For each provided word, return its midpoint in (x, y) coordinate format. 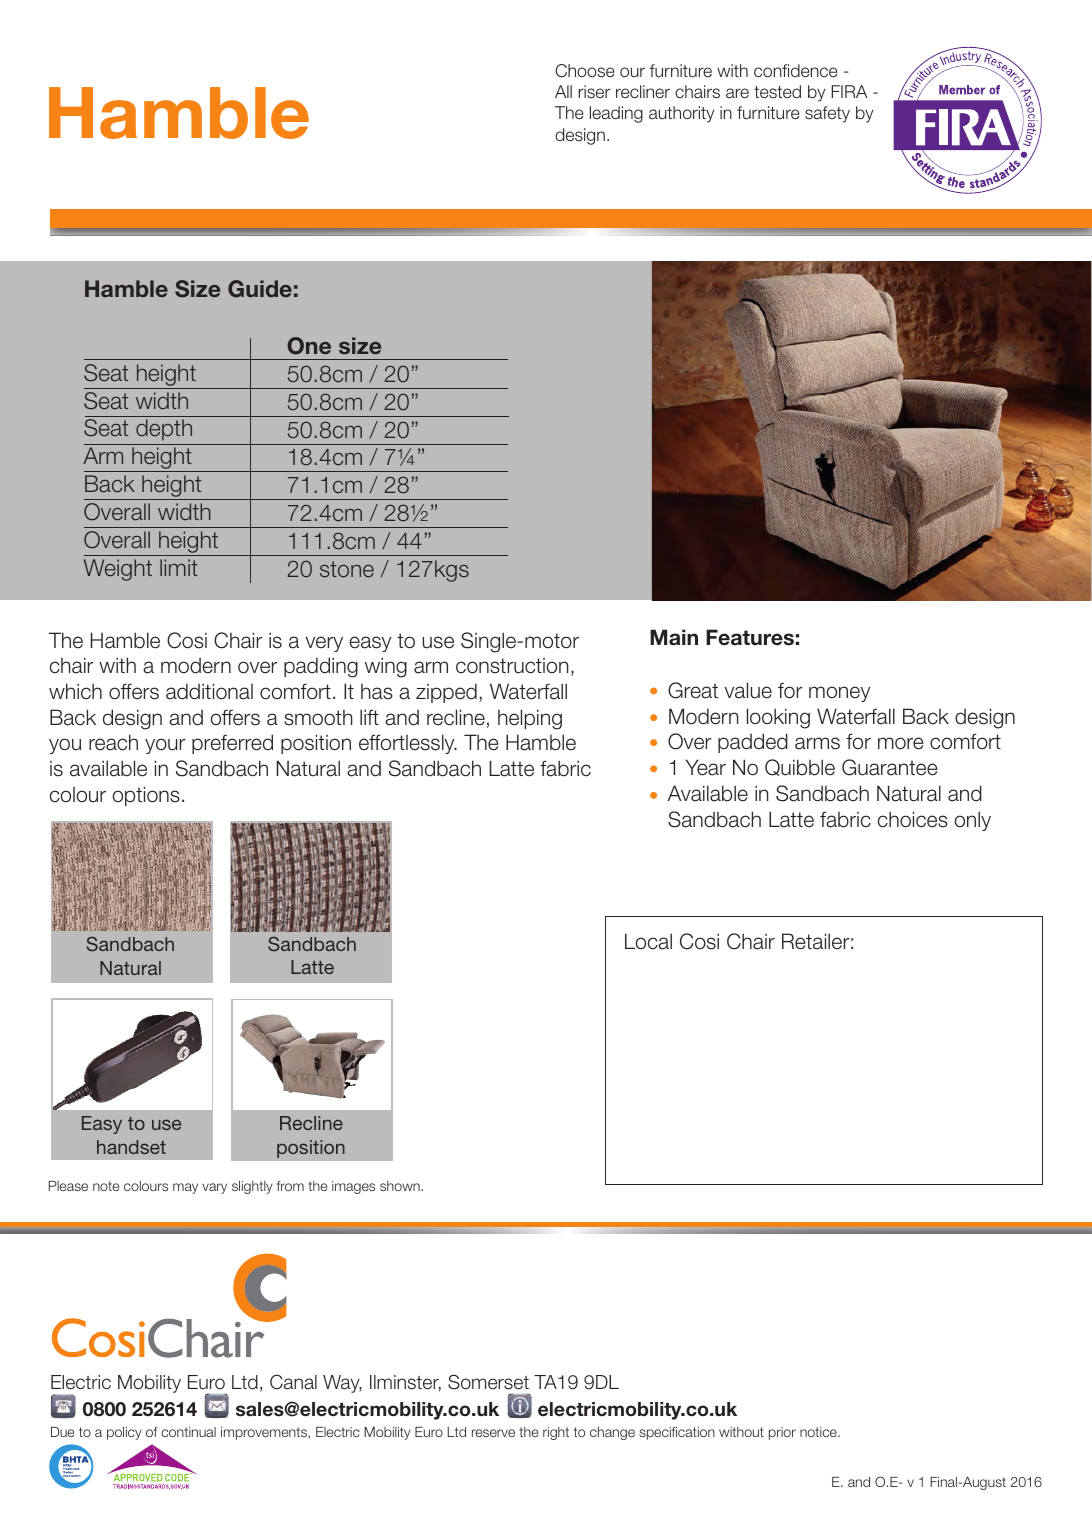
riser (594, 92)
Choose (584, 71)
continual (188, 1432)
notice (819, 1432)
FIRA (849, 91)
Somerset (488, 1382)
